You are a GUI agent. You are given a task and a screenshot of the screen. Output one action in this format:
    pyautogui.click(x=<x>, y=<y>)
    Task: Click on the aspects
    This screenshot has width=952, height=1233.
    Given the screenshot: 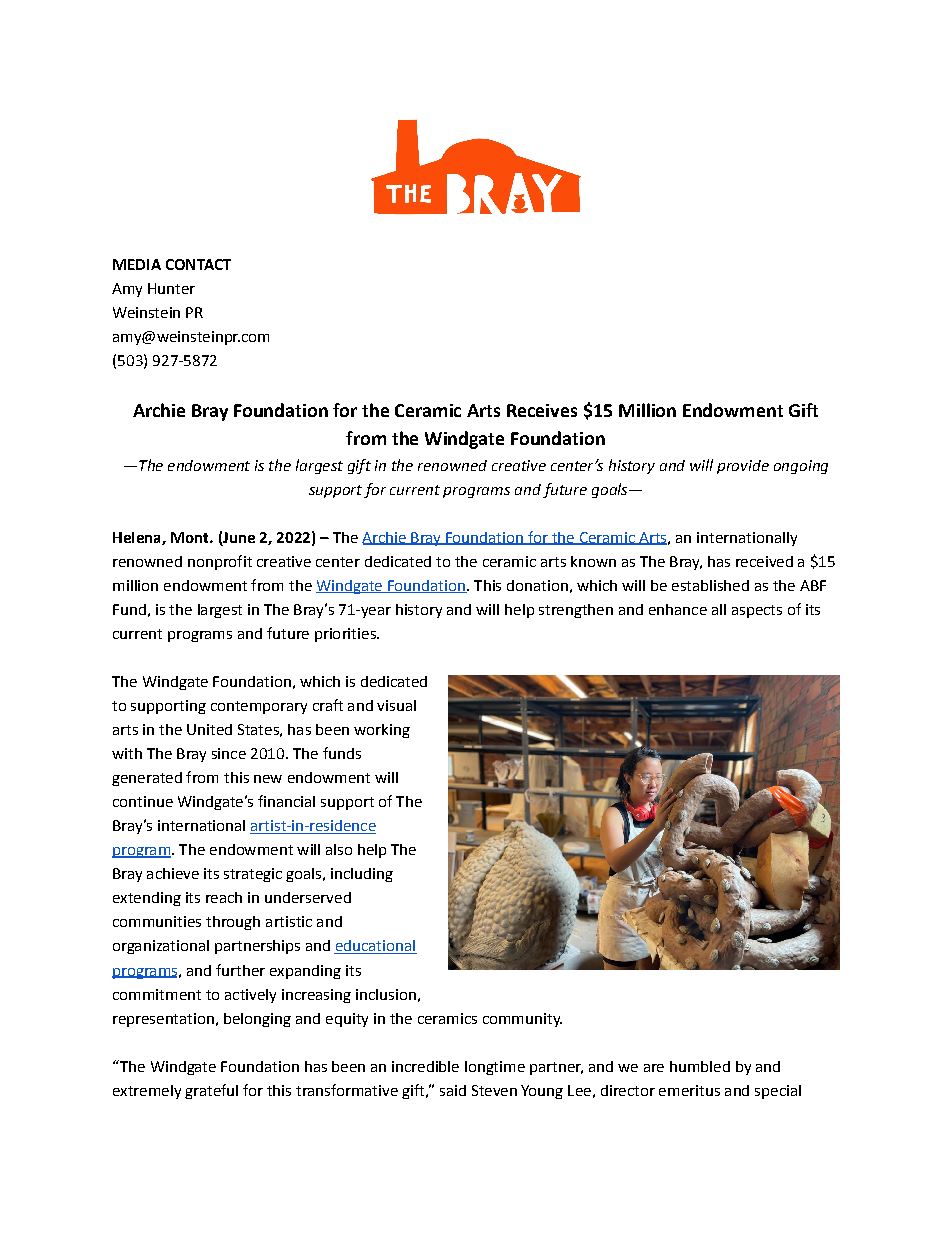 What is the action you would take?
    pyautogui.click(x=757, y=611)
